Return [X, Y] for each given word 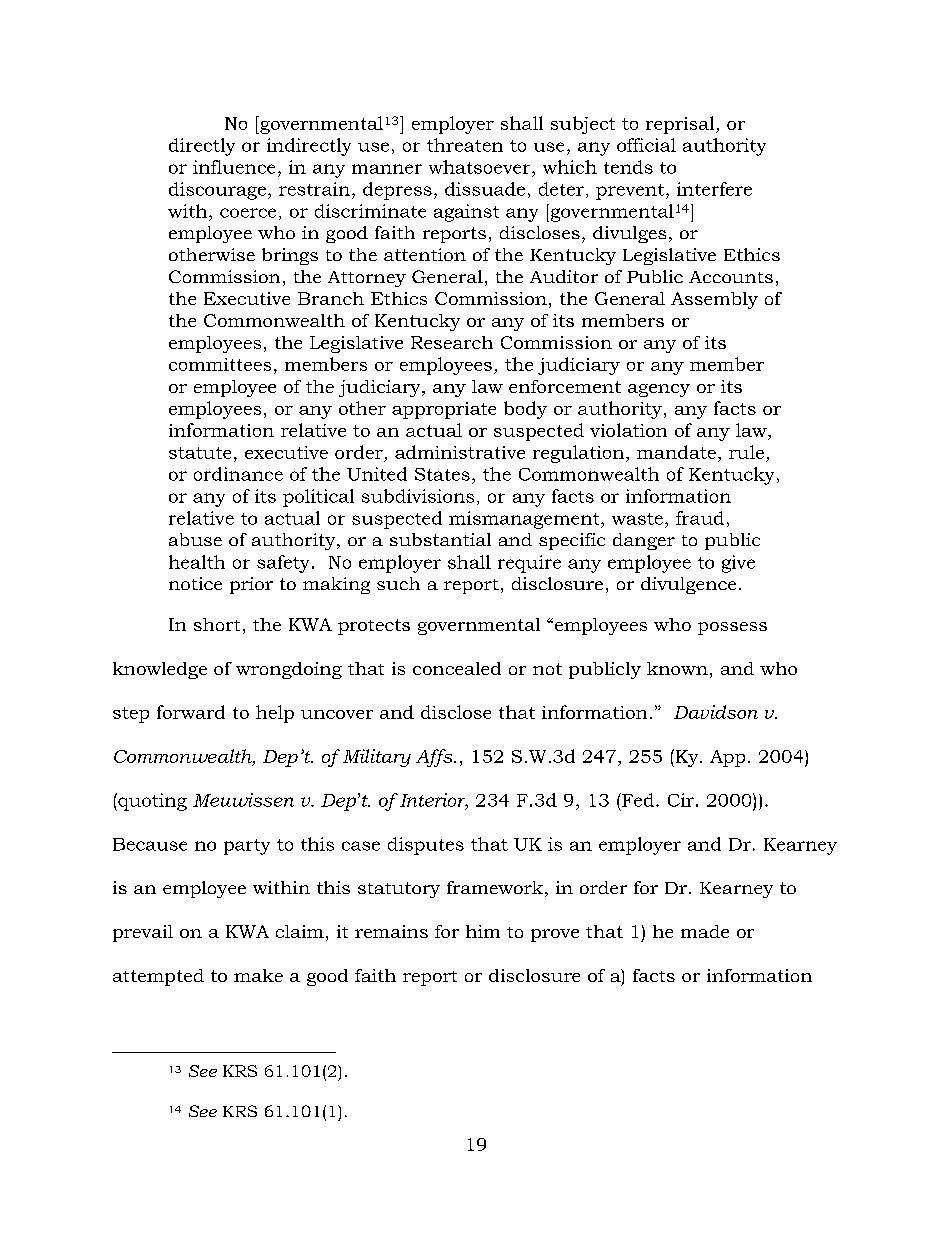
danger [644, 541]
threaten [465, 145]
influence [234, 167]
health [197, 562]
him [483, 931]
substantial [440, 539]
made [705, 931]
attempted [158, 977]
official [646, 145]
